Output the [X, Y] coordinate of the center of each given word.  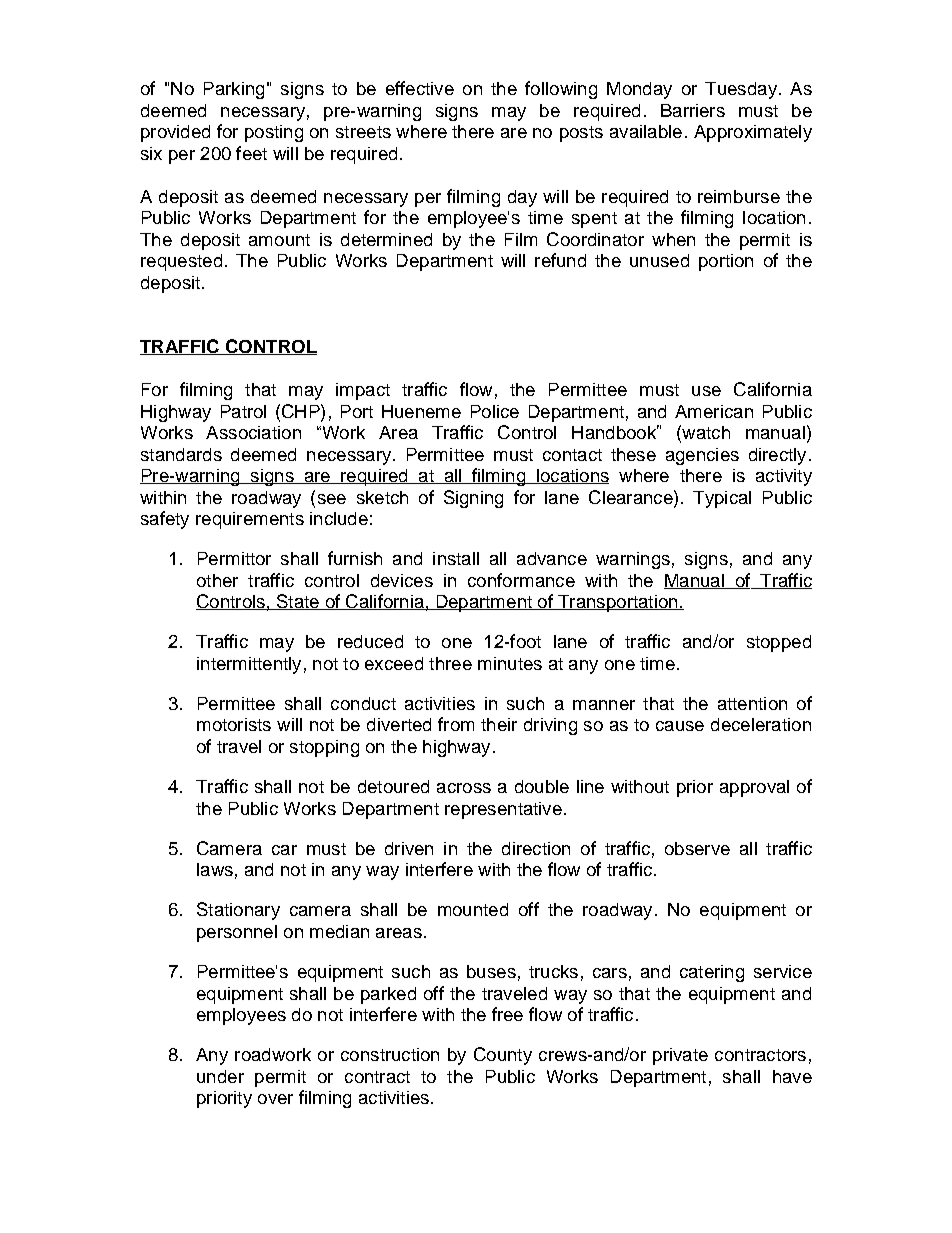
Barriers [693, 110]
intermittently [249, 665]
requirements [250, 520]
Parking [234, 90]
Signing [473, 499]
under [220, 1076]
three [450, 663]
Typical [722, 499]
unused [659, 260]
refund [560, 260]
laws [215, 869]
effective [420, 88]
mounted [473, 909]
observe [697, 848]
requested [181, 262]
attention [752, 703]
